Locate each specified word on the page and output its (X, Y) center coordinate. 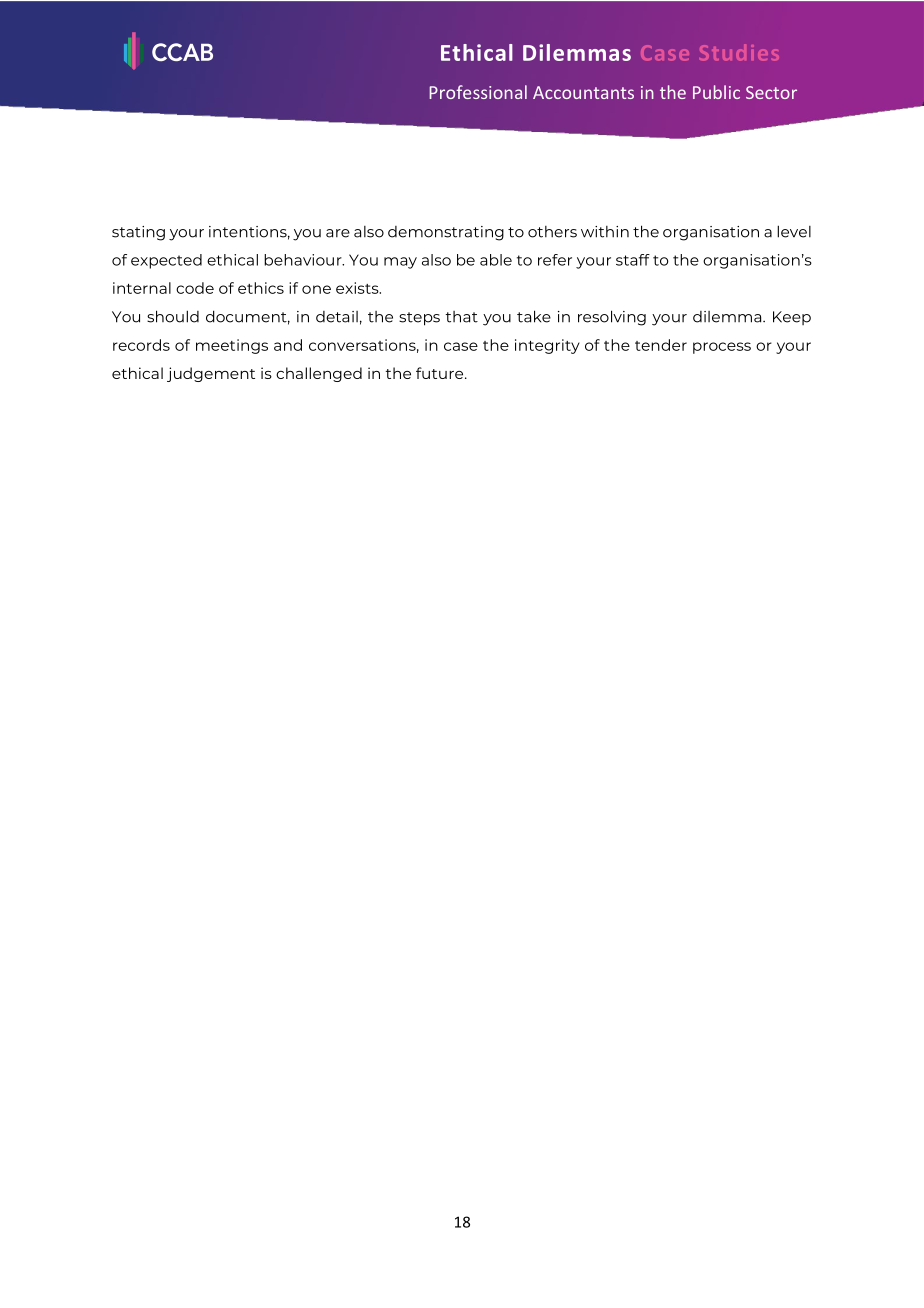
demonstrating (446, 233)
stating (138, 233)
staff (633, 260)
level (794, 231)
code (195, 288)
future (441, 373)
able (496, 260)
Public (716, 92)
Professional (478, 92)
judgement (211, 374)
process (722, 348)
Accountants (583, 92)
